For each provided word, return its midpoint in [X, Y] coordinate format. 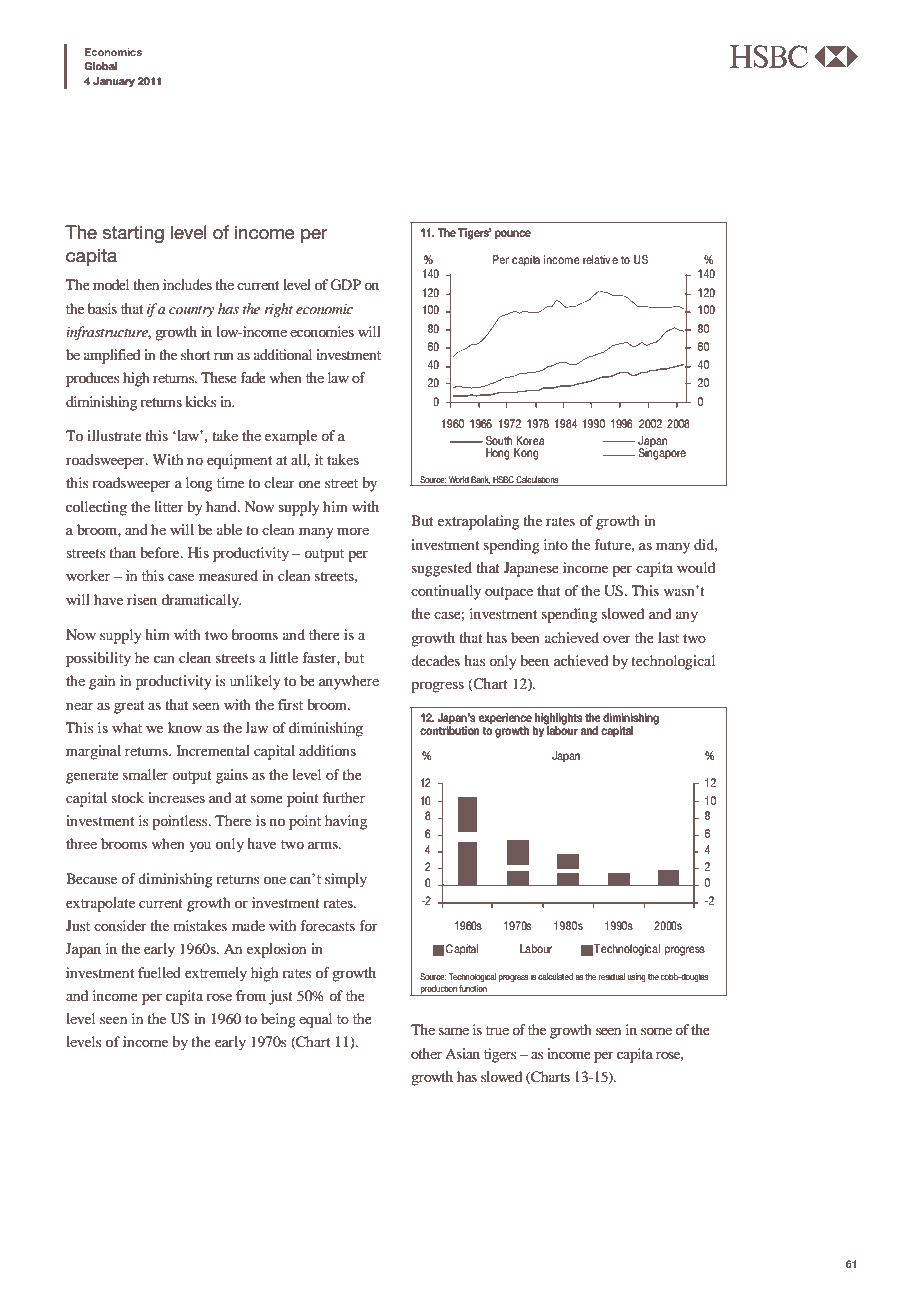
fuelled [159, 972]
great [129, 707]
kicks [200, 401]
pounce [513, 235]
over [617, 639]
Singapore [662, 453]
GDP [345, 285]
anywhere [349, 682]
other [426, 1053]
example [291, 437]
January [114, 82]
